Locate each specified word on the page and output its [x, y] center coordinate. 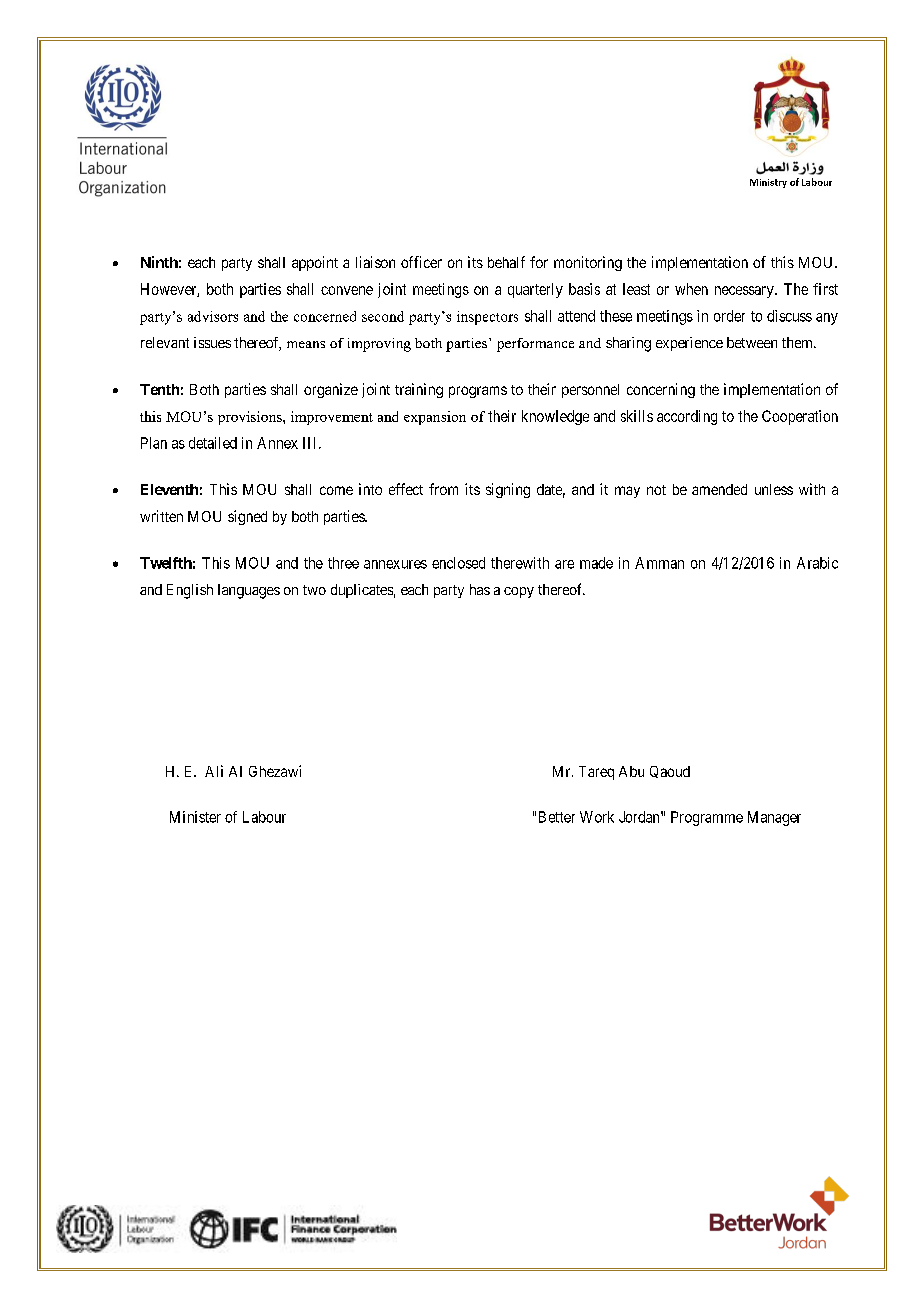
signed [247, 517]
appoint [315, 263]
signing [508, 490]
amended [719, 489]
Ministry [768, 183]
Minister [195, 817]
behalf [506, 262]
